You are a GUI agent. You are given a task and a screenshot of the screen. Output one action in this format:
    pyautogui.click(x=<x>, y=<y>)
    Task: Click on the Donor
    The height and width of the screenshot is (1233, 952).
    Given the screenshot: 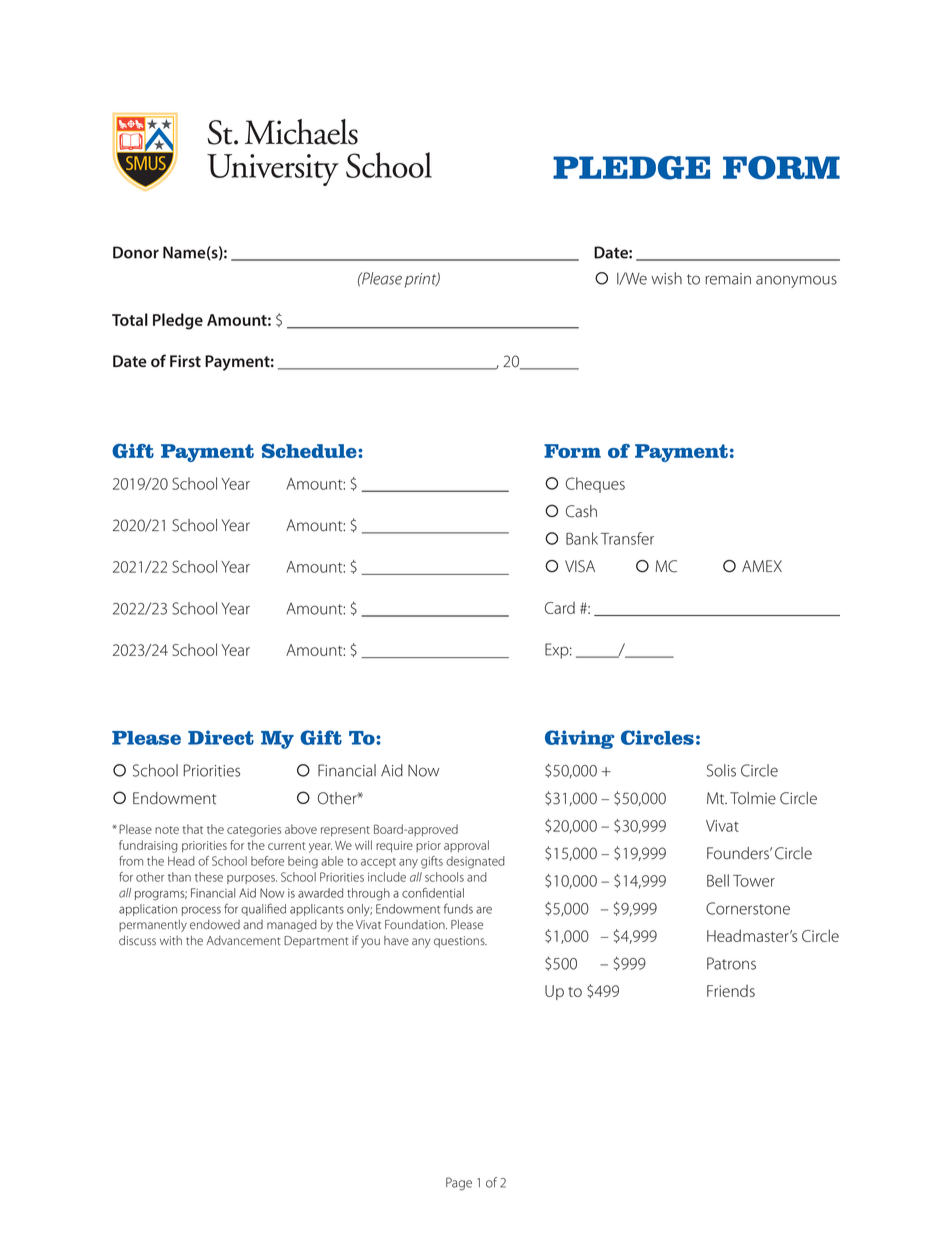 What is the action you would take?
    pyautogui.click(x=136, y=252)
